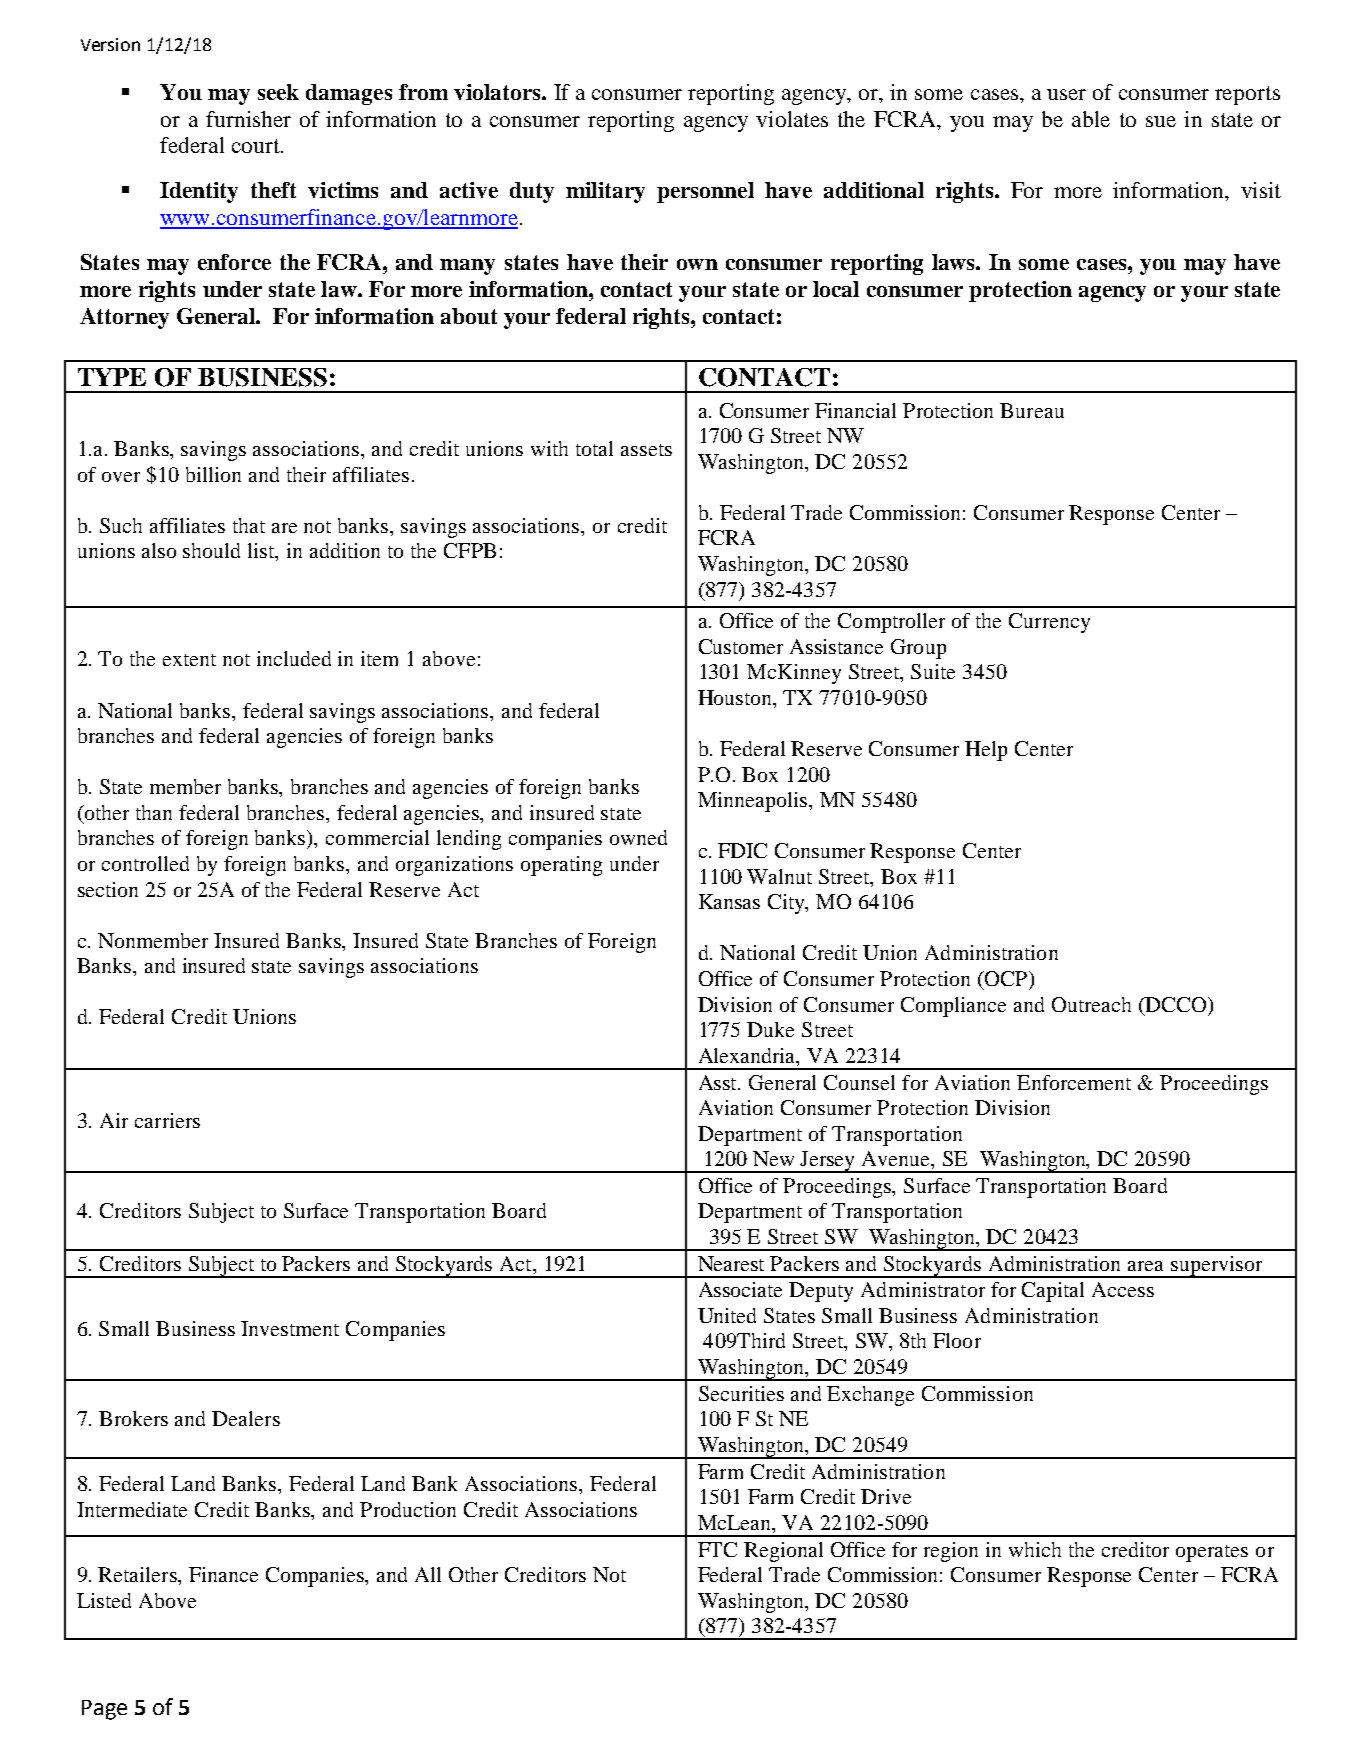 The width and height of the image is (1361, 1761). Describe the element at coordinates (729, 901) in the image. I see `Kansas` at that location.
